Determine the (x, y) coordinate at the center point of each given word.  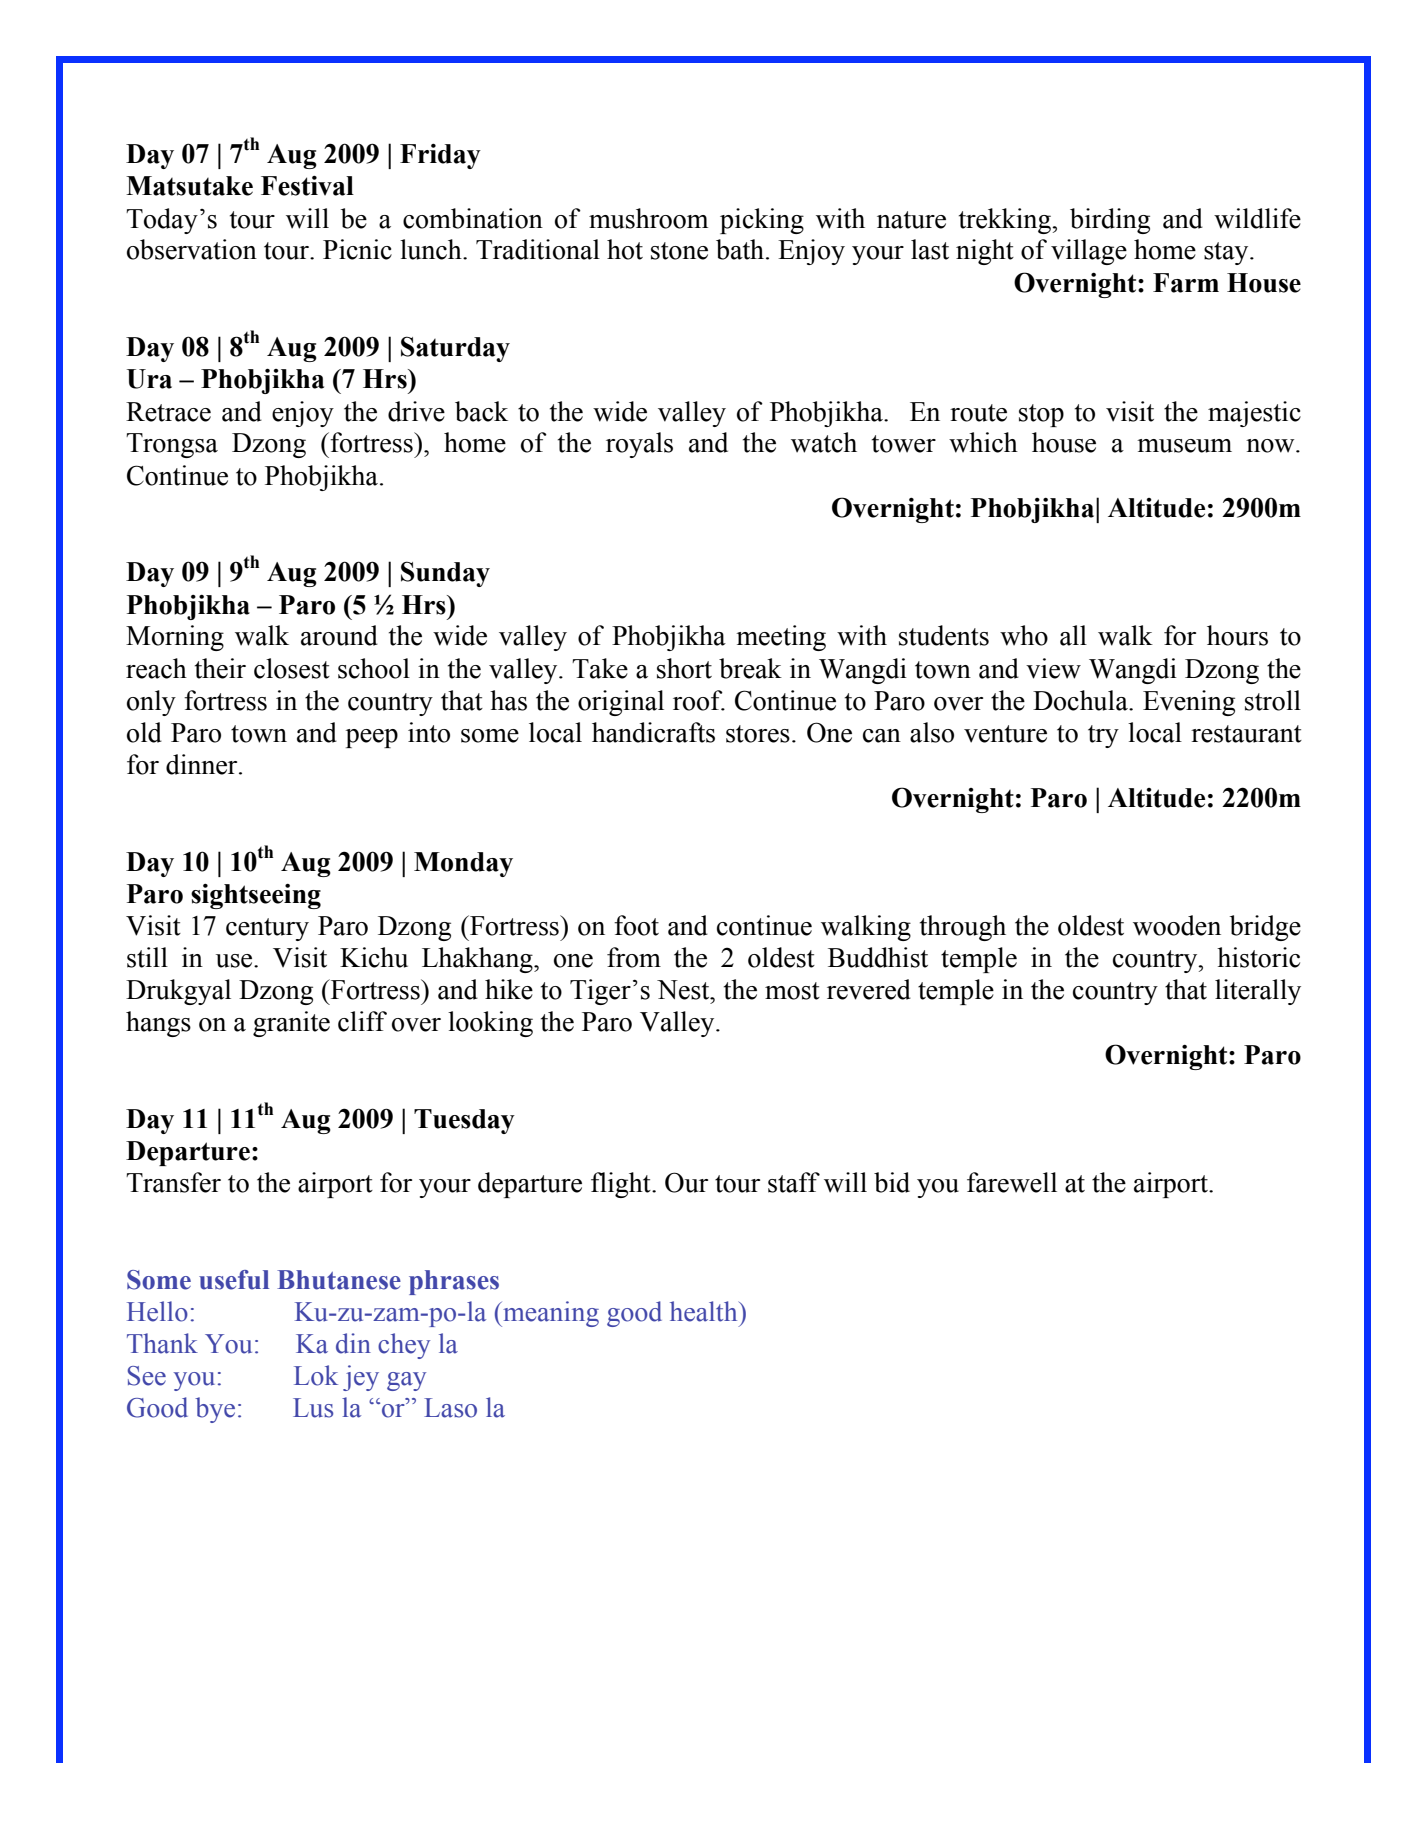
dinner (203, 764)
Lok (316, 1375)
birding (1110, 221)
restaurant (1246, 734)
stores (758, 734)
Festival (307, 186)
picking (762, 221)
